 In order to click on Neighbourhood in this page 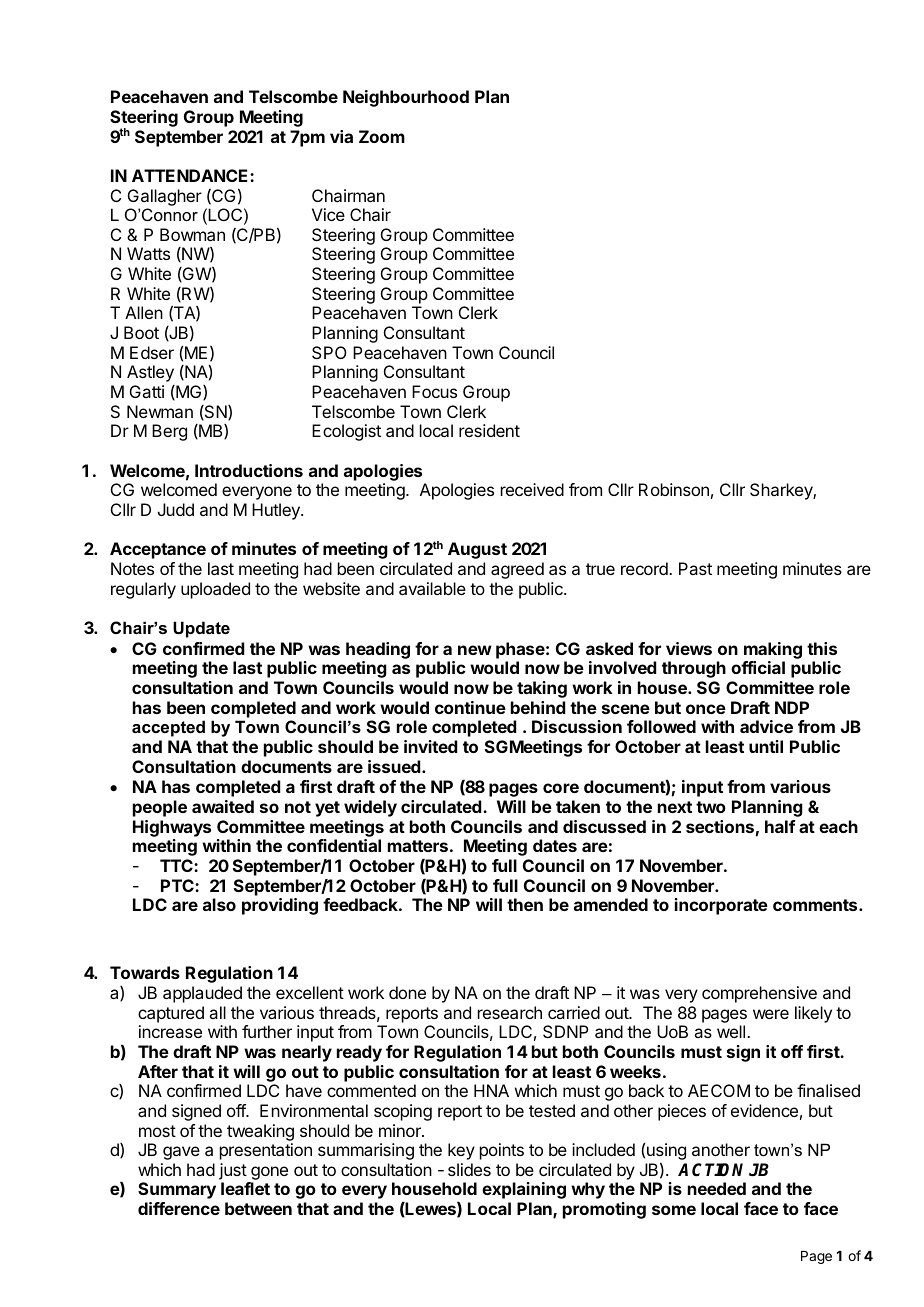, I will do `click(406, 98)`.
